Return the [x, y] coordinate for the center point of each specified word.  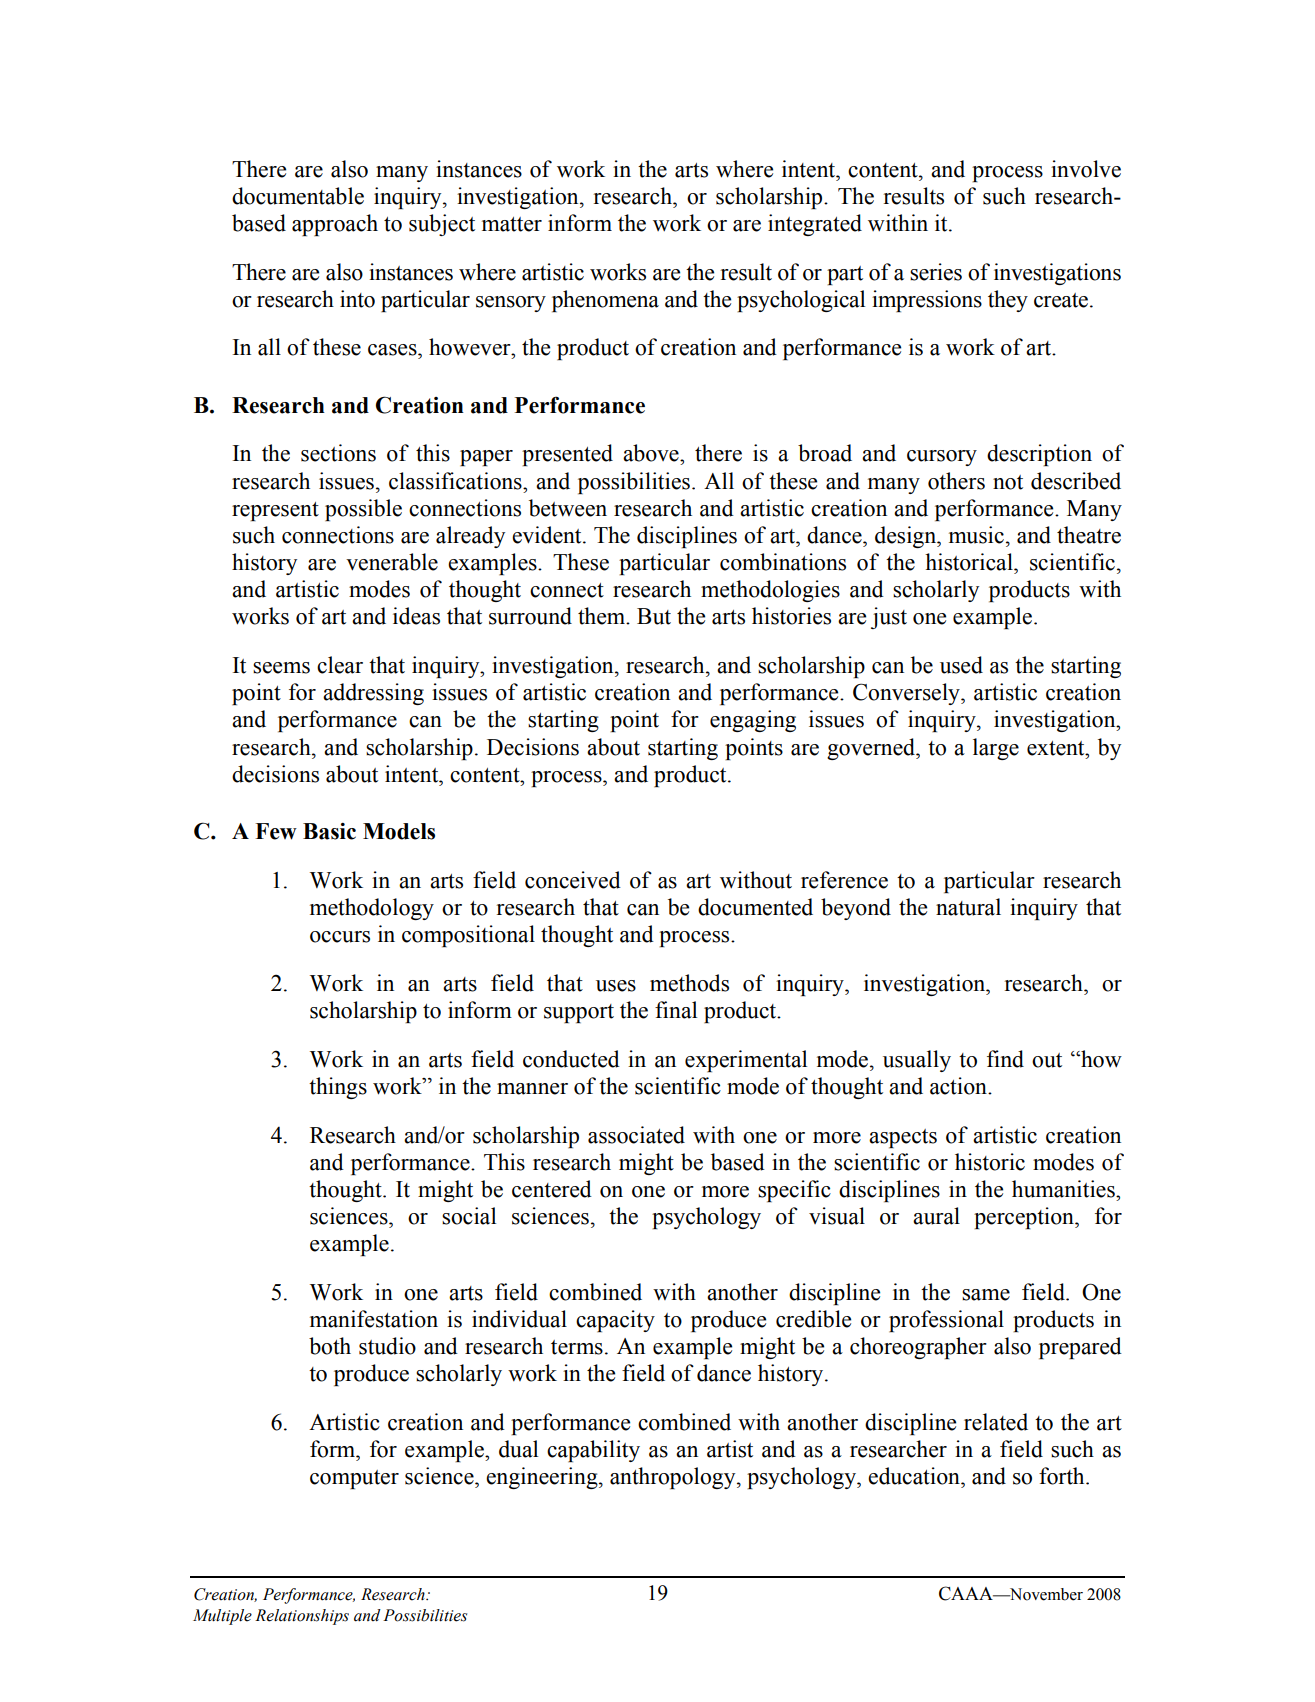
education [915, 1476]
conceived [573, 880]
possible [363, 510]
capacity [615, 1321]
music [976, 535]
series [936, 272]
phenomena [605, 301]
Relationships [302, 1617]
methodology [372, 909]
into [357, 299]
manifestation [374, 1319]
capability [593, 1451]
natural [968, 907]
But [654, 616]
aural [936, 1216]
